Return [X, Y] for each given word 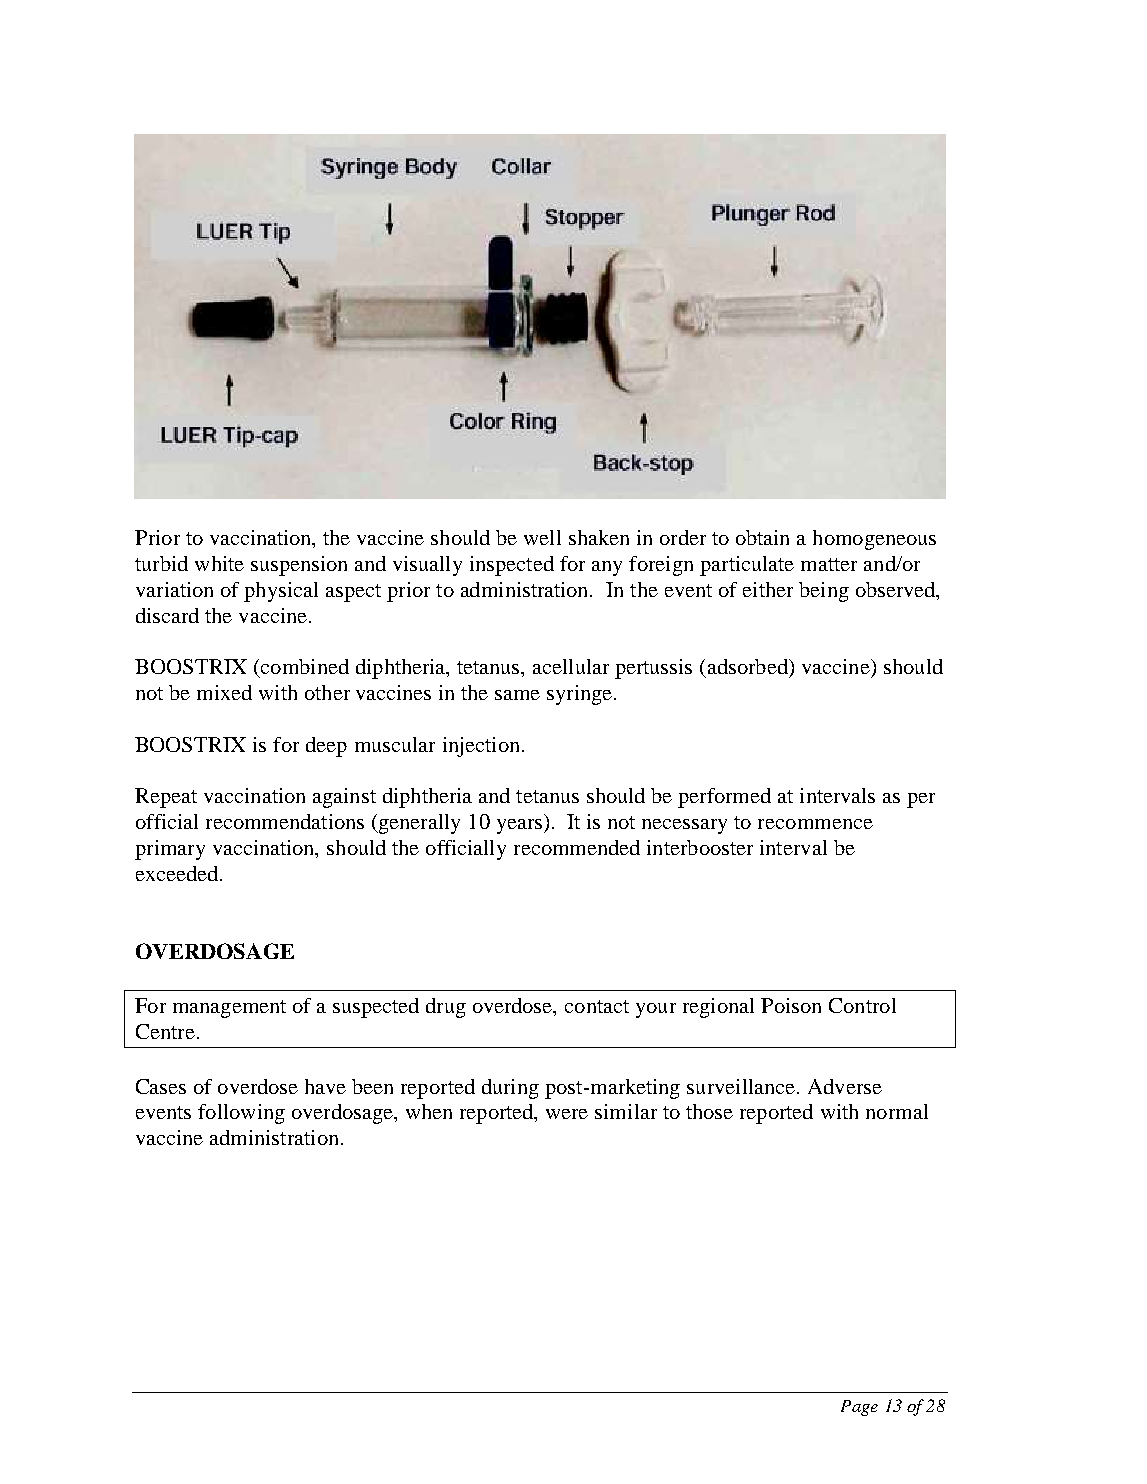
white [219, 563]
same [517, 695]
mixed [224, 692]
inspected [512, 566]
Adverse [845, 1086]
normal [897, 1111]
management [229, 1009]
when [429, 1111]
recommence [815, 824]
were [567, 1114]
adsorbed [749, 666]
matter [829, 564]
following [241, 1114]
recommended [577, 847]
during [510, 1089]
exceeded [178, 873]
